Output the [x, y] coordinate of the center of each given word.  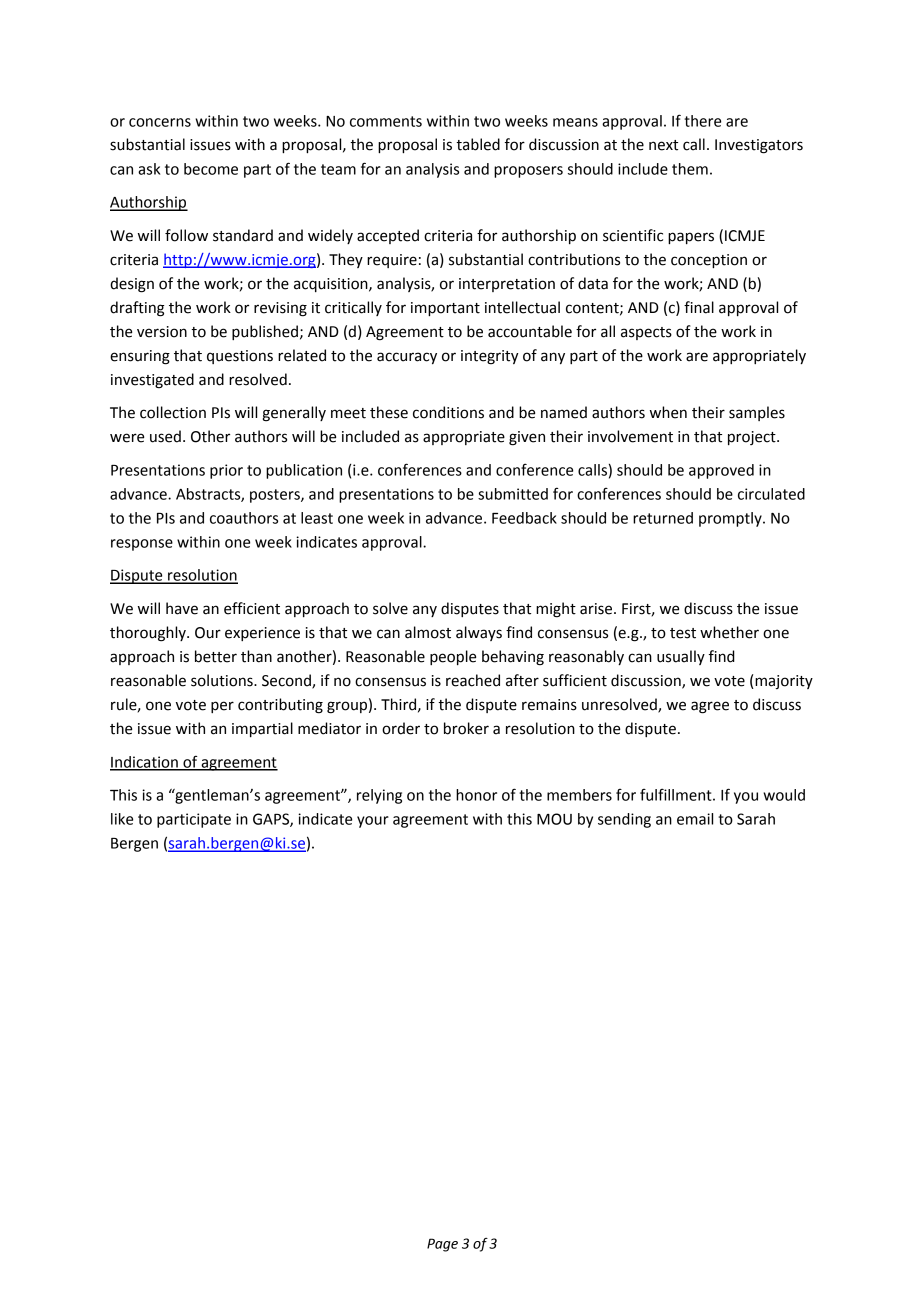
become [211, 169]
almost [428, 632]
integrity [490, 357]
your [373, 822]
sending [624, 820]
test [683, 633]
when [668, 412]
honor [476, 795]
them [690, 169]
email [695, 819]
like [122, 819]
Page [442, 1245]
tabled [478, 144]
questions [240, 357]
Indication [145, 763]
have [182, 608]
